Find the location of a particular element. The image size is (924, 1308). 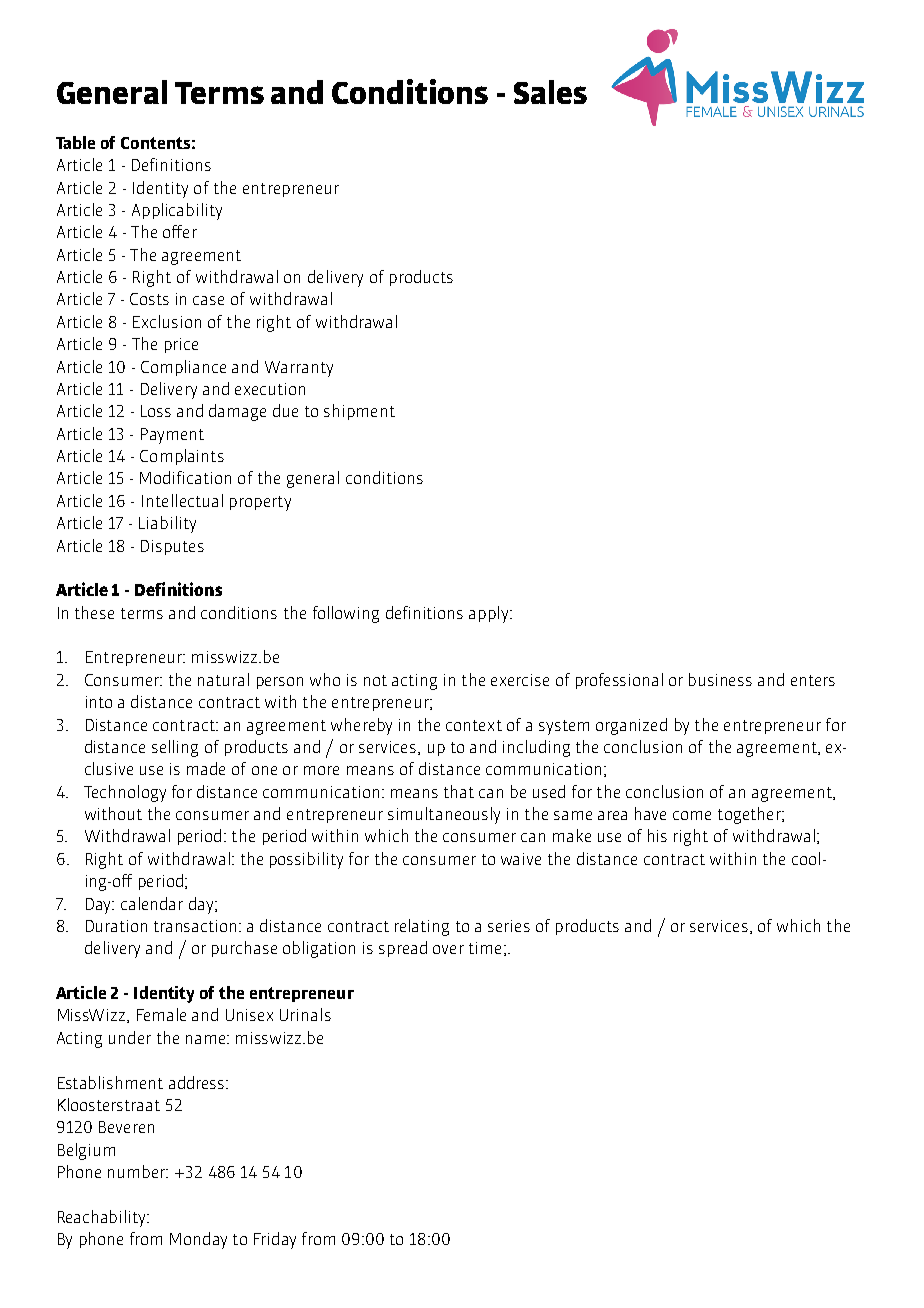

Friday is located at coordinates (275, 1240).
